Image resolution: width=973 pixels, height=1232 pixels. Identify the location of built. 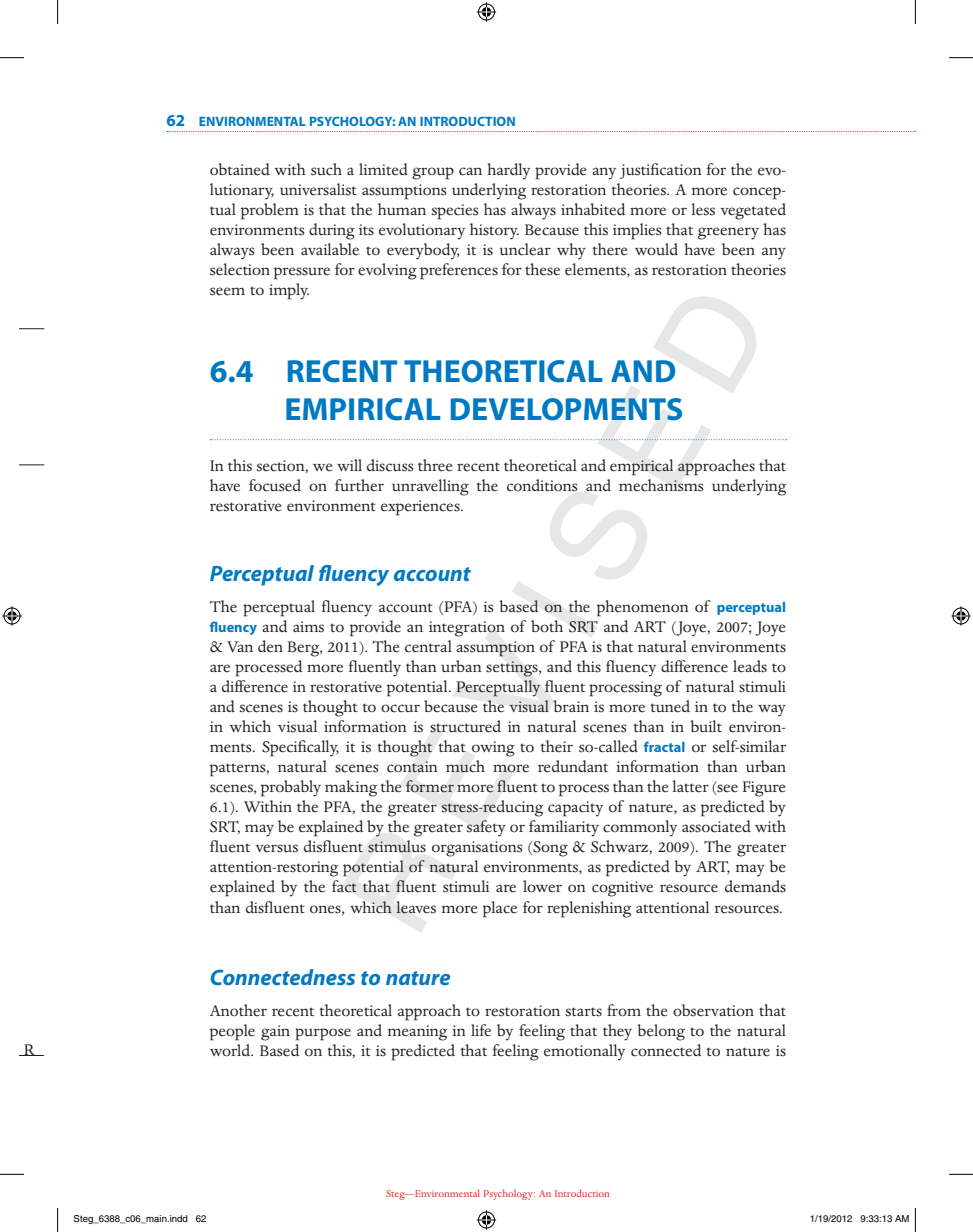
(706, 726).
